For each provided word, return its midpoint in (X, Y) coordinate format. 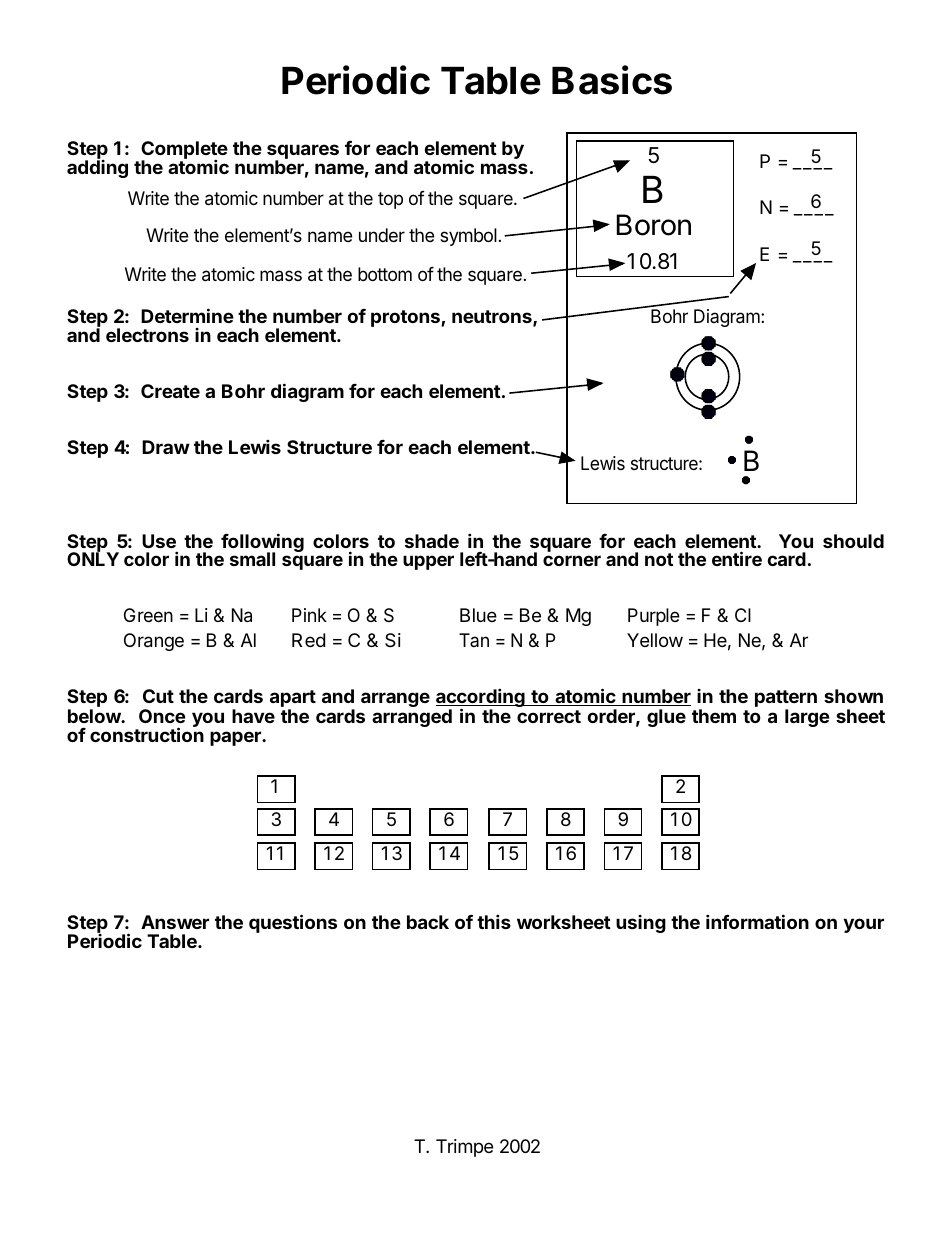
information (757, 921)
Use (159, 541)
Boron (654, 225)
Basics (612, 80)
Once (162, 716)
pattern (786, 700)
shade (432, 541)
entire (737, 558)
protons (406, 318)
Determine (187, 315)
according (481, 699)
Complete (184, 151)
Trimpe (464, 1148)
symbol (468, 237)
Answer (175, 922)
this (494, 921)
